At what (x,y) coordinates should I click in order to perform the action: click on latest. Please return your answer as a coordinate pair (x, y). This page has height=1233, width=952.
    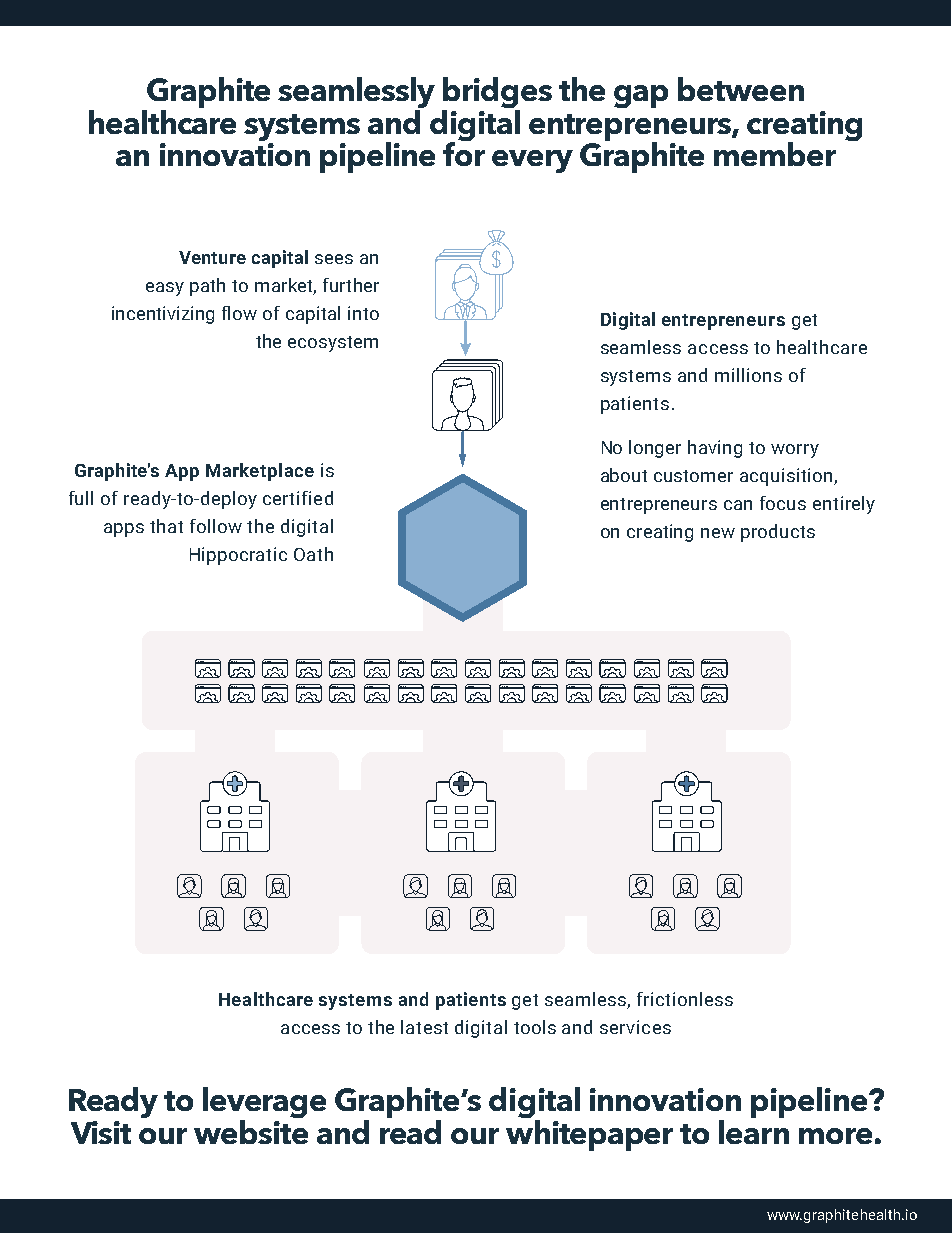
    Looking at the image, I should click on (424, 1027).
